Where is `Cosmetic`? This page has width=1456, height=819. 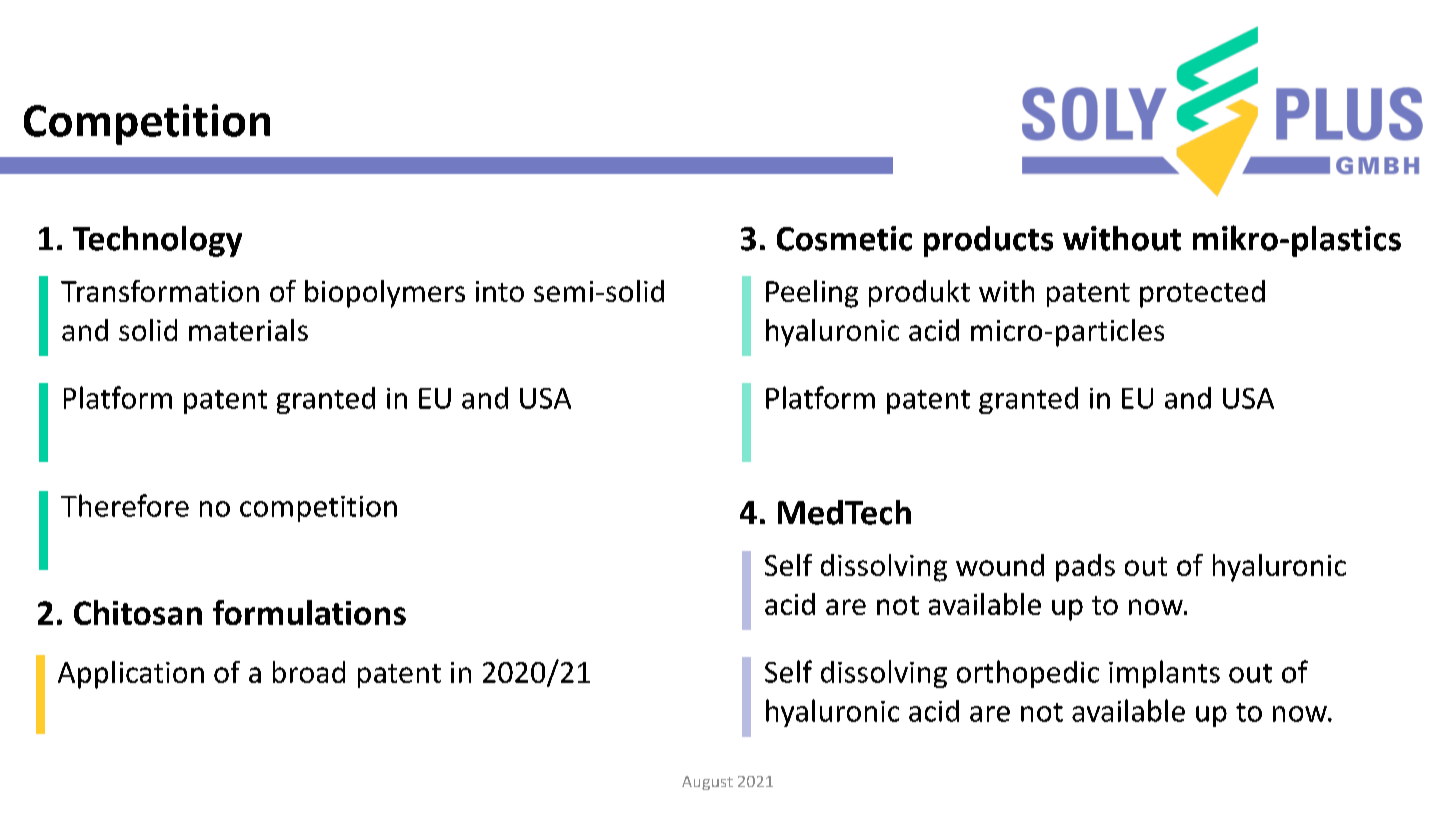
Cosmetic is located at coordinates (844, 238).
